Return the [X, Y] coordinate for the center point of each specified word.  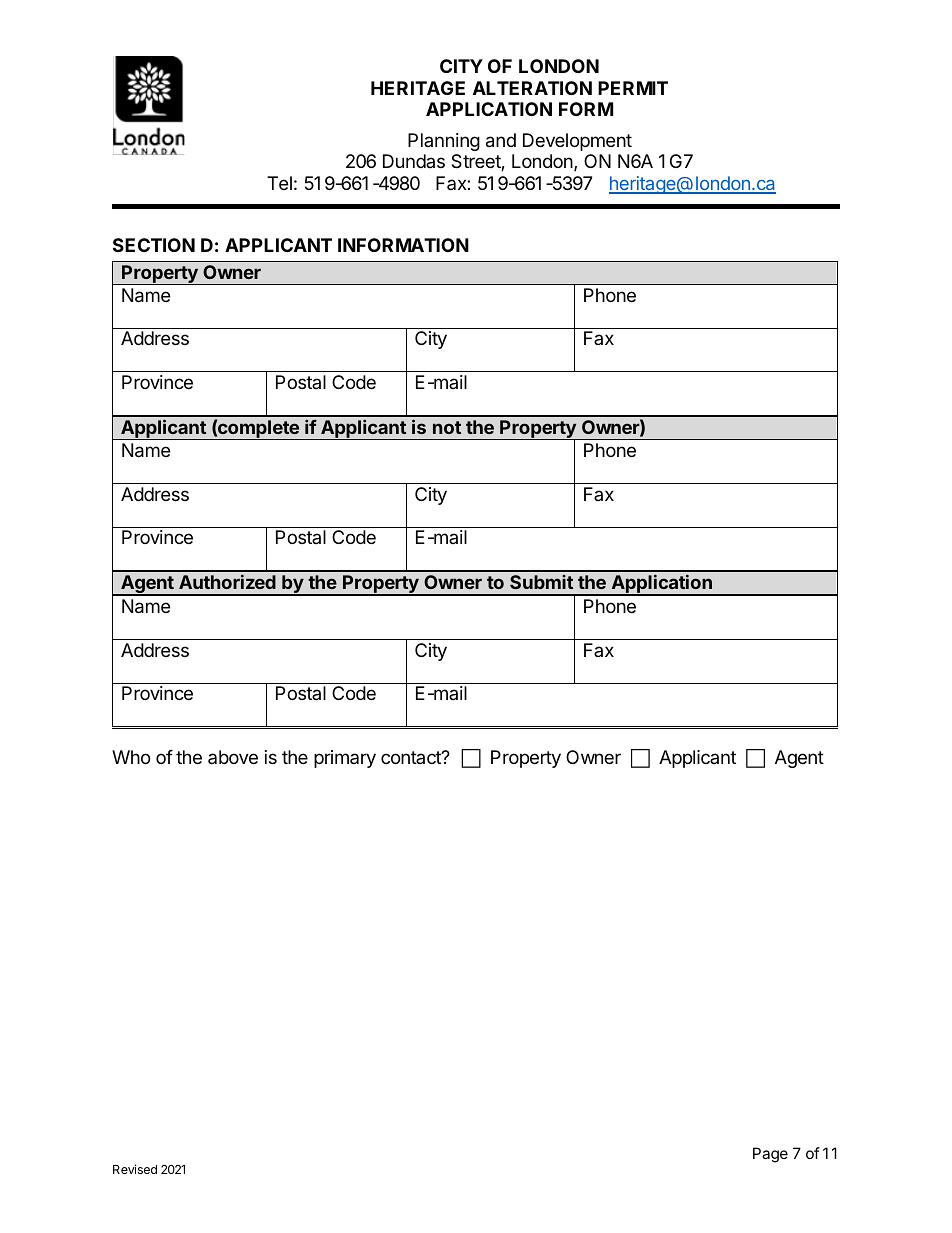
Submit [541, 582]
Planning [444, 142]
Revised [135, 1169]
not [447, 427]
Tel [279, 183]
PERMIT [633, 88]
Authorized [227, 582]
